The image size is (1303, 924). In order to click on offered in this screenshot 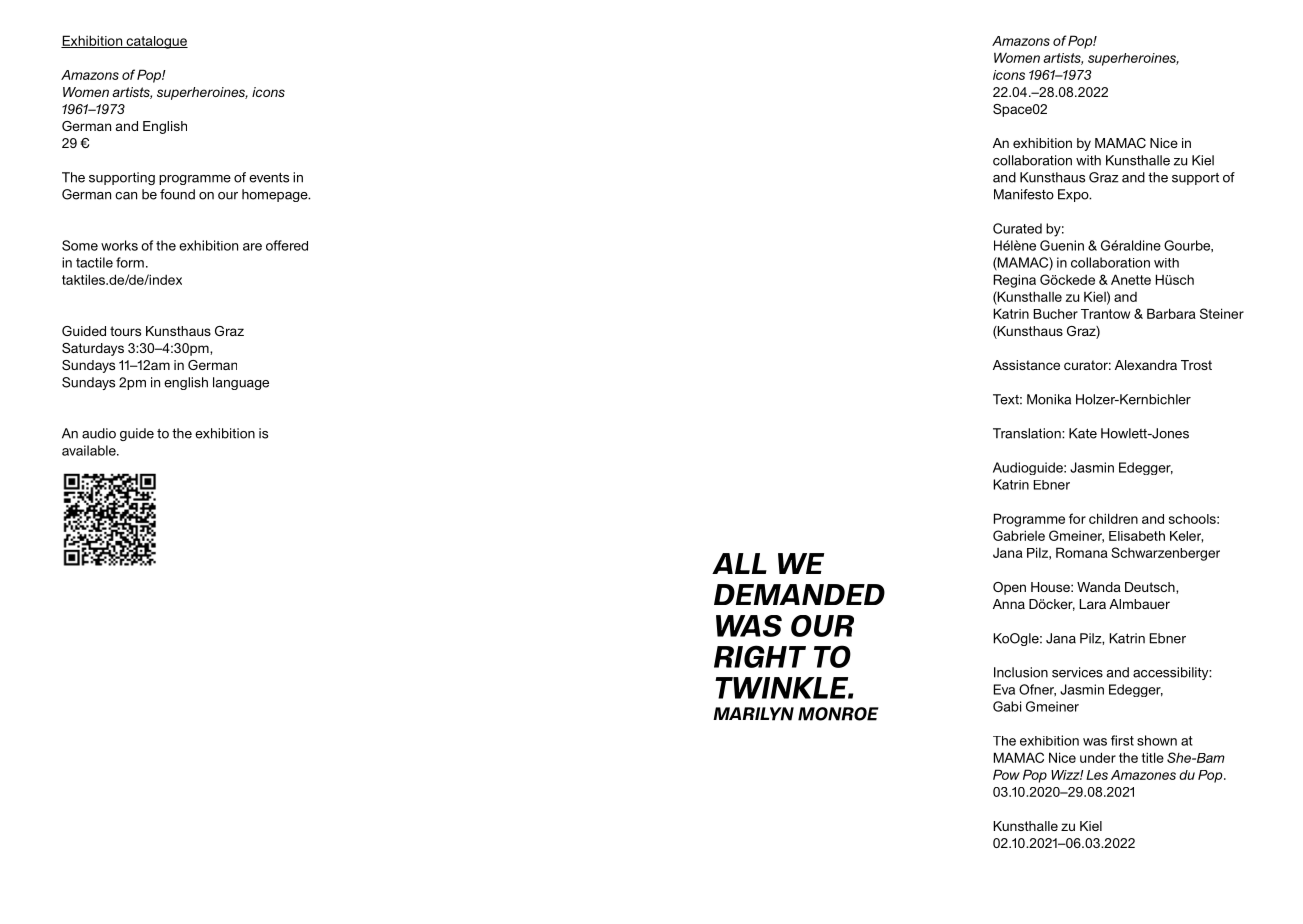, I will do `click(287, 245)`.
